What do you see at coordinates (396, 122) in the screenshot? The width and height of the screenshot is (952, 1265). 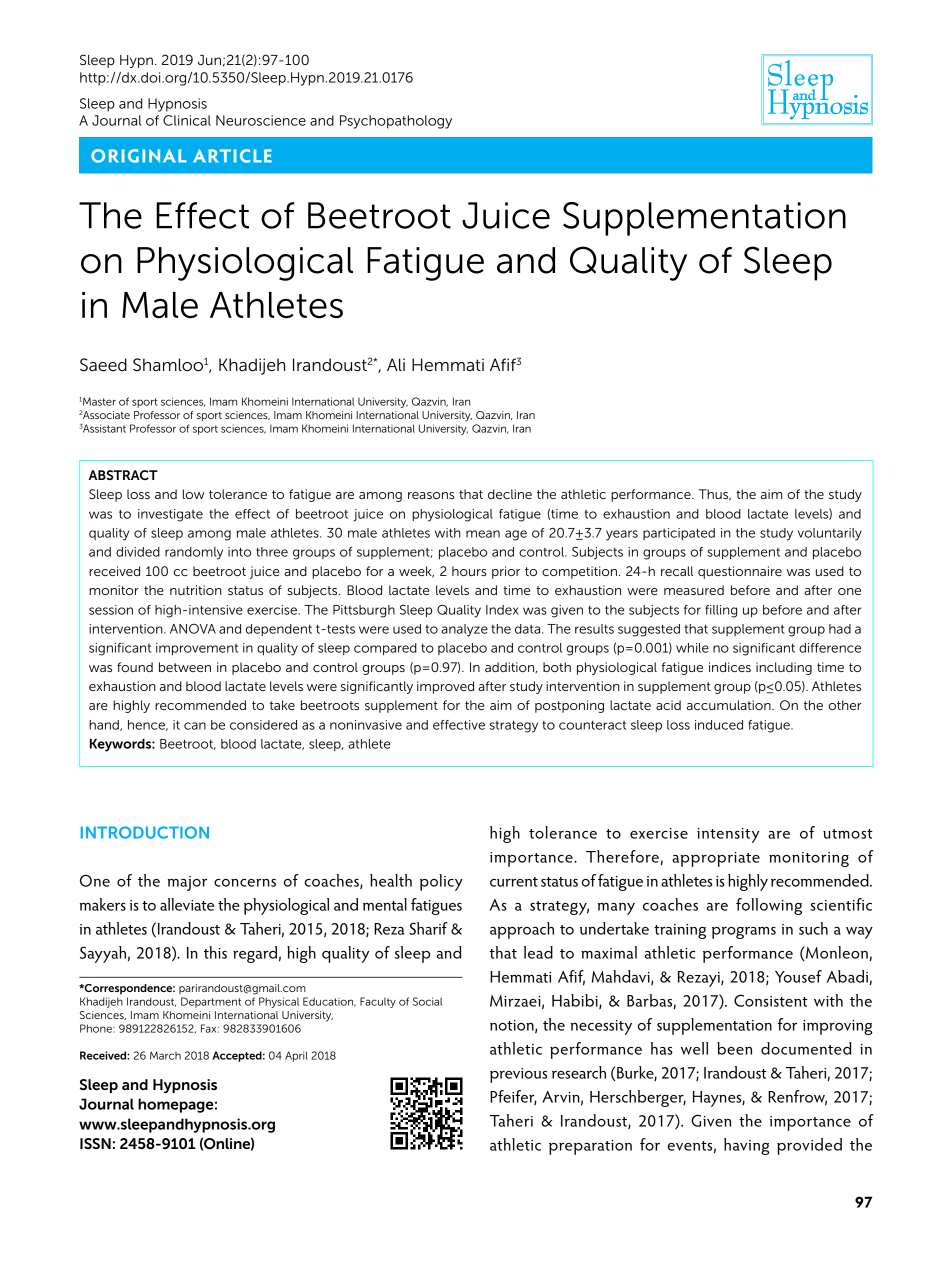 I see `Psychopathology` at bounding box center [396, 122].
